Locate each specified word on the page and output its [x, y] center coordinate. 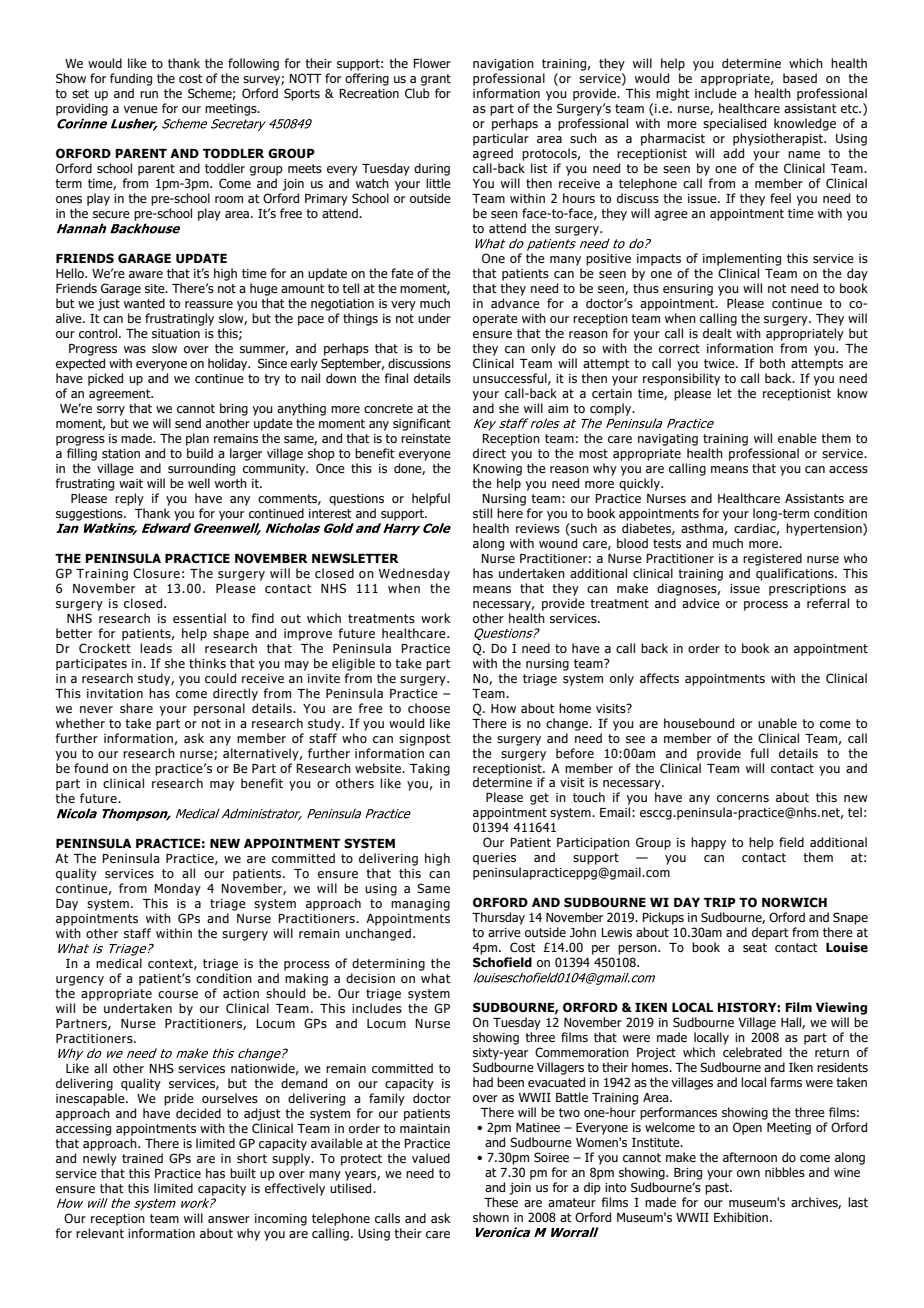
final [396, 378]
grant [436, 80]
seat [755, 947]
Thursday [498, 918]
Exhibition [742, 1217]
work [436, 618]
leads [156, 648]
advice [701, 603]
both [772, 363]
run [149, 94]
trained [142, 1158]
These [501, 1202]
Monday [177, 889]
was [135, 349]
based [800, 78]
